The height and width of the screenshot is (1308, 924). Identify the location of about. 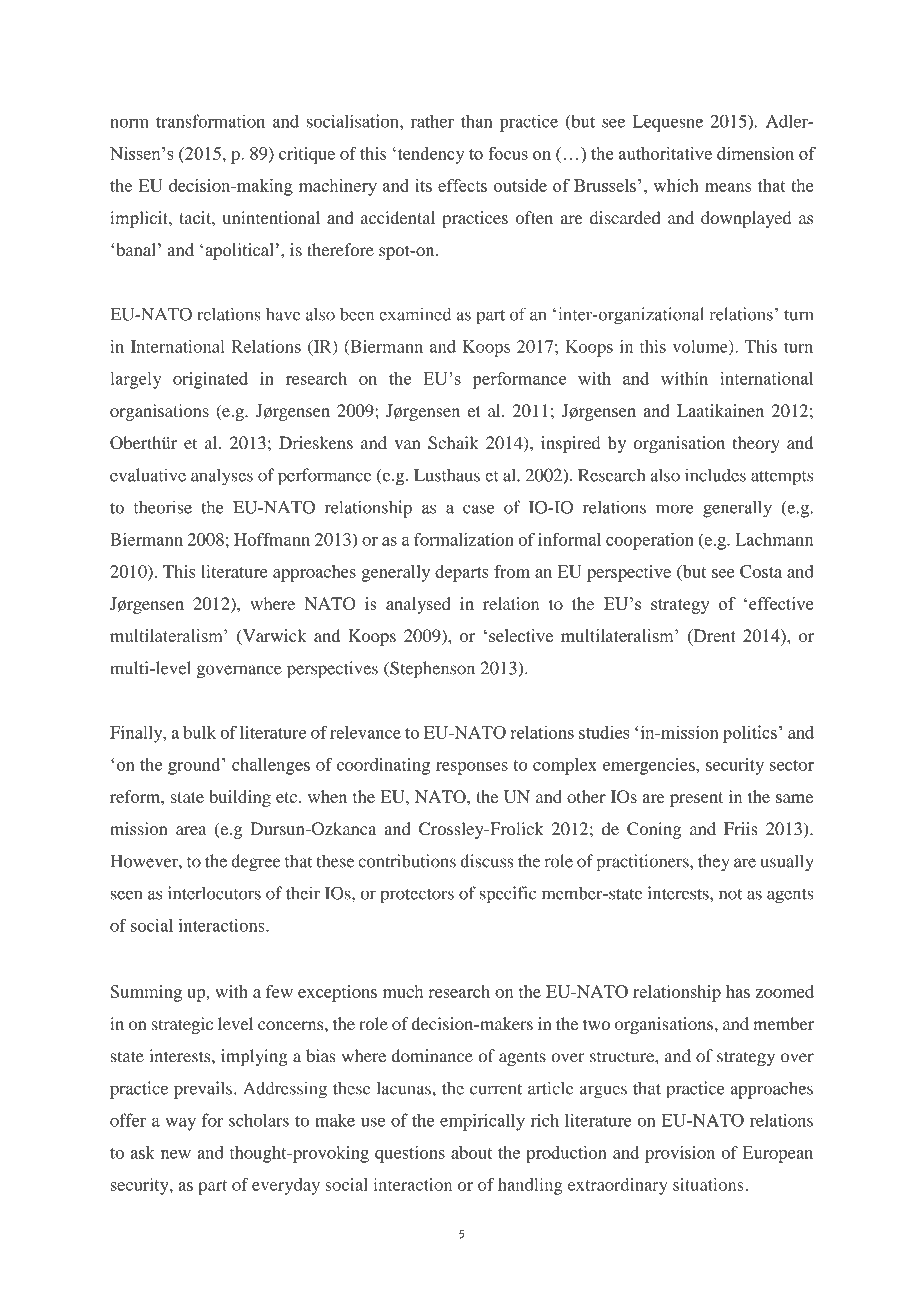
(471, 1152).
